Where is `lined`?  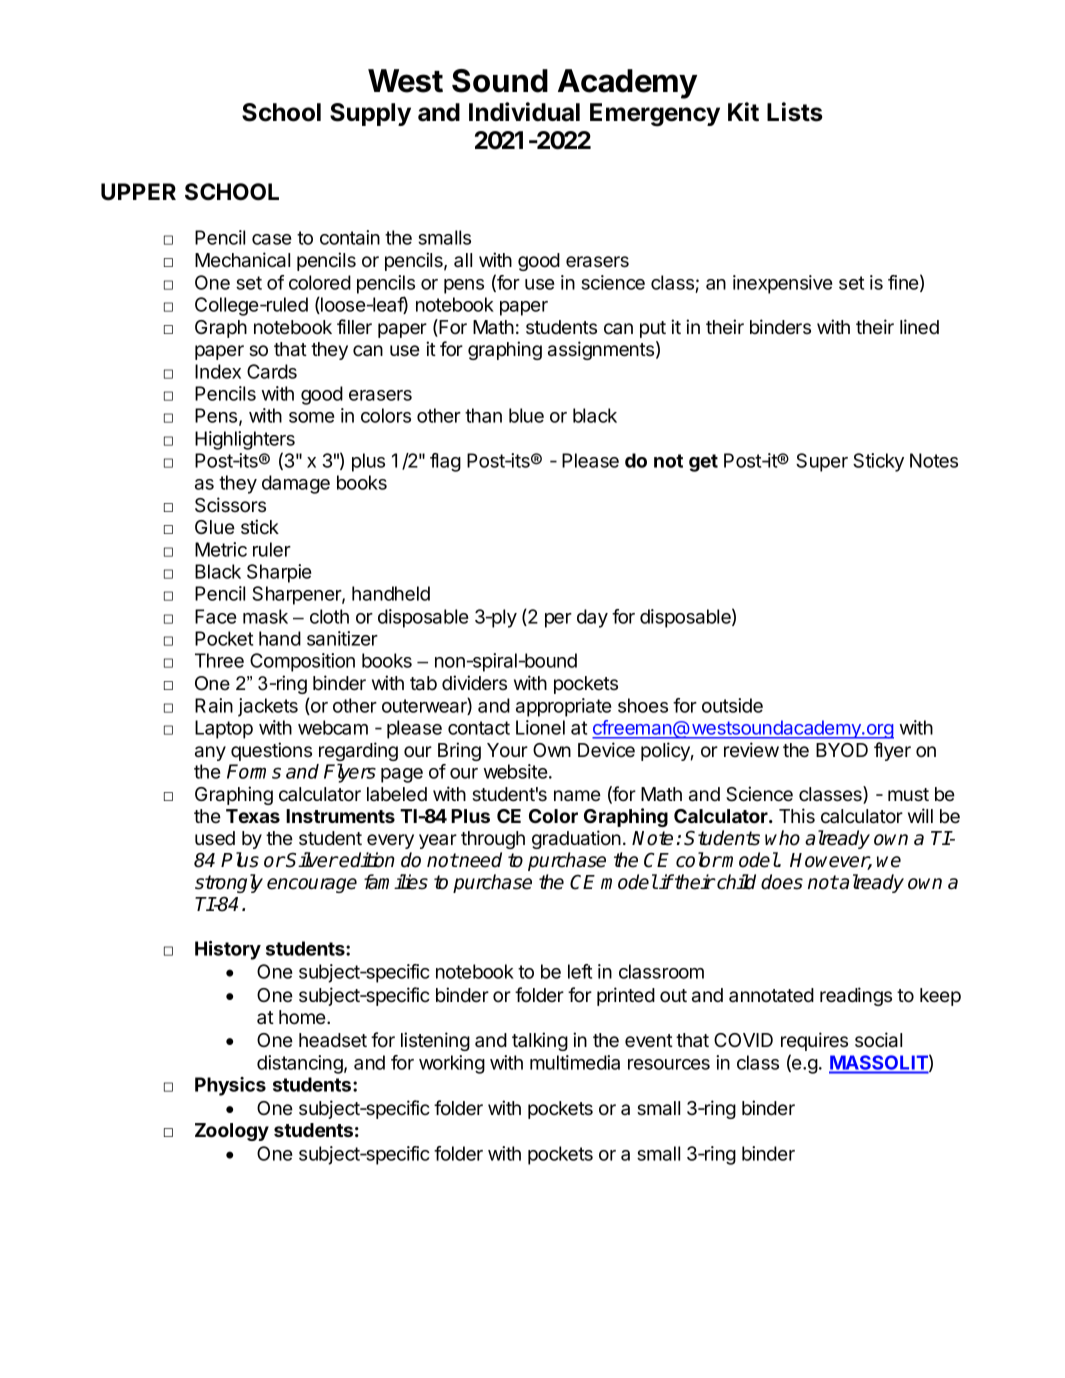
lined is located at coordinates (919, 327).
